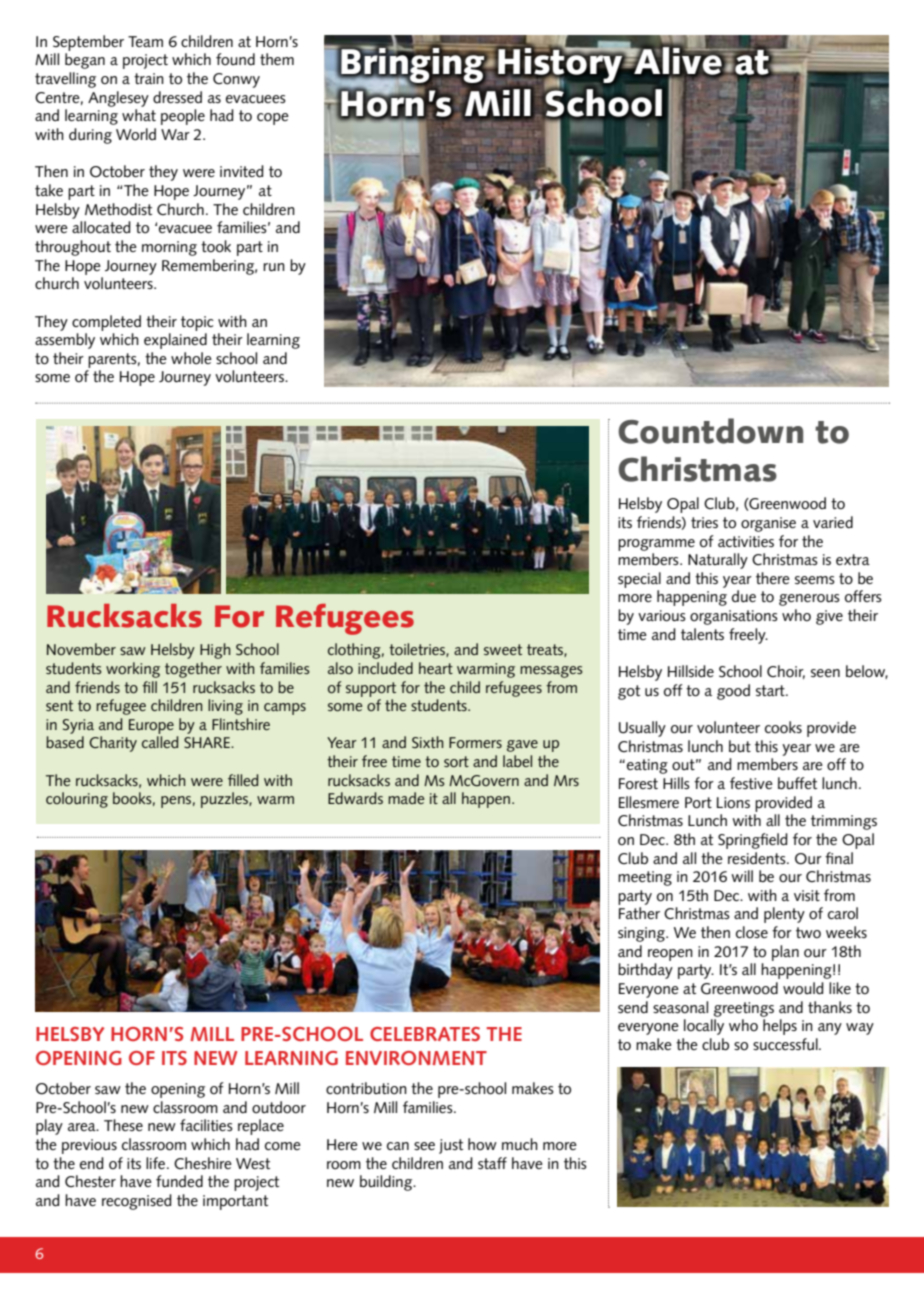  Describe the element at coordinates (157, 1163) in the screenshot. I see `life` at that location.
